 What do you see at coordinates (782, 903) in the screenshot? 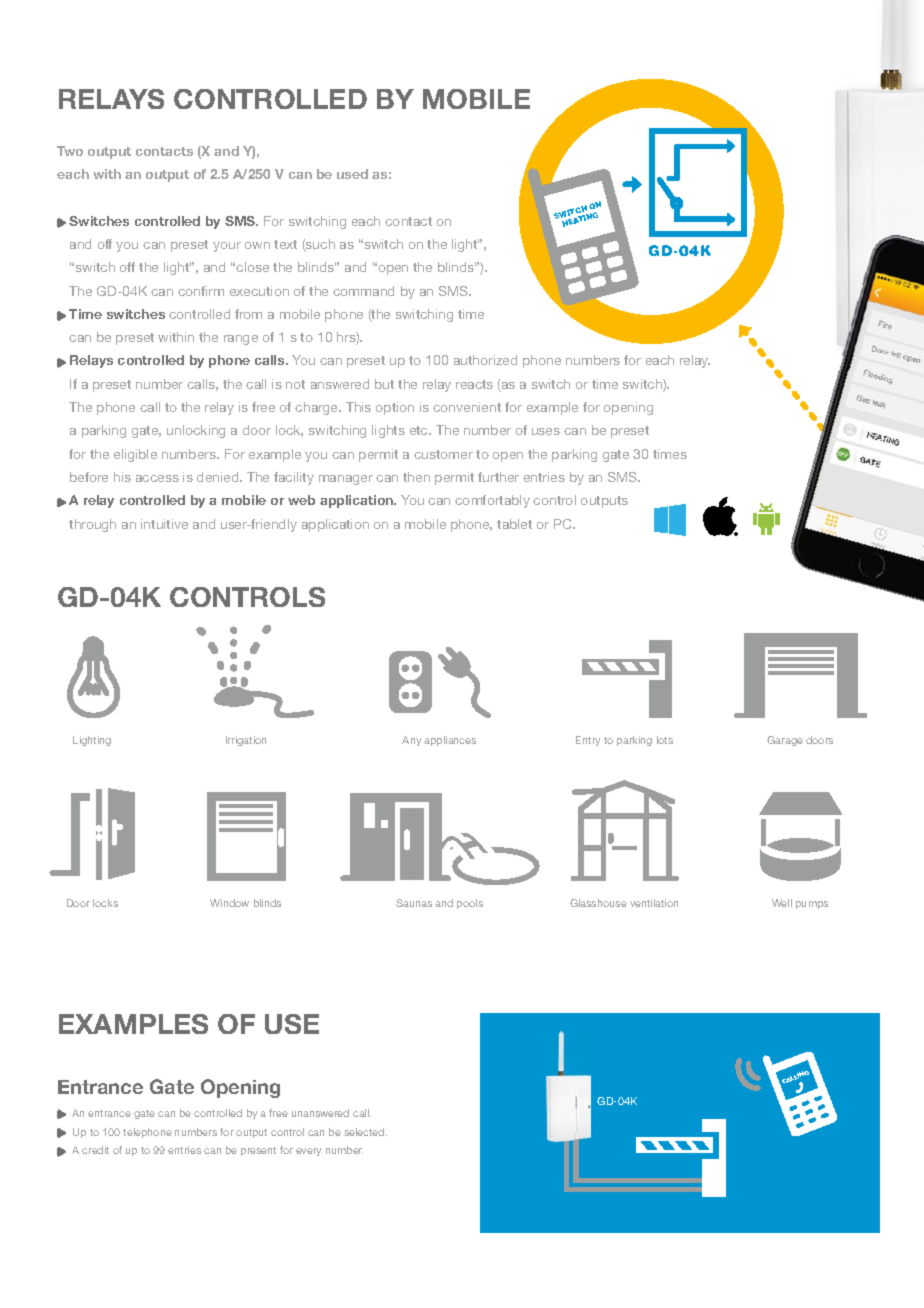
I see `Well` at bounding box center [782, 903].
